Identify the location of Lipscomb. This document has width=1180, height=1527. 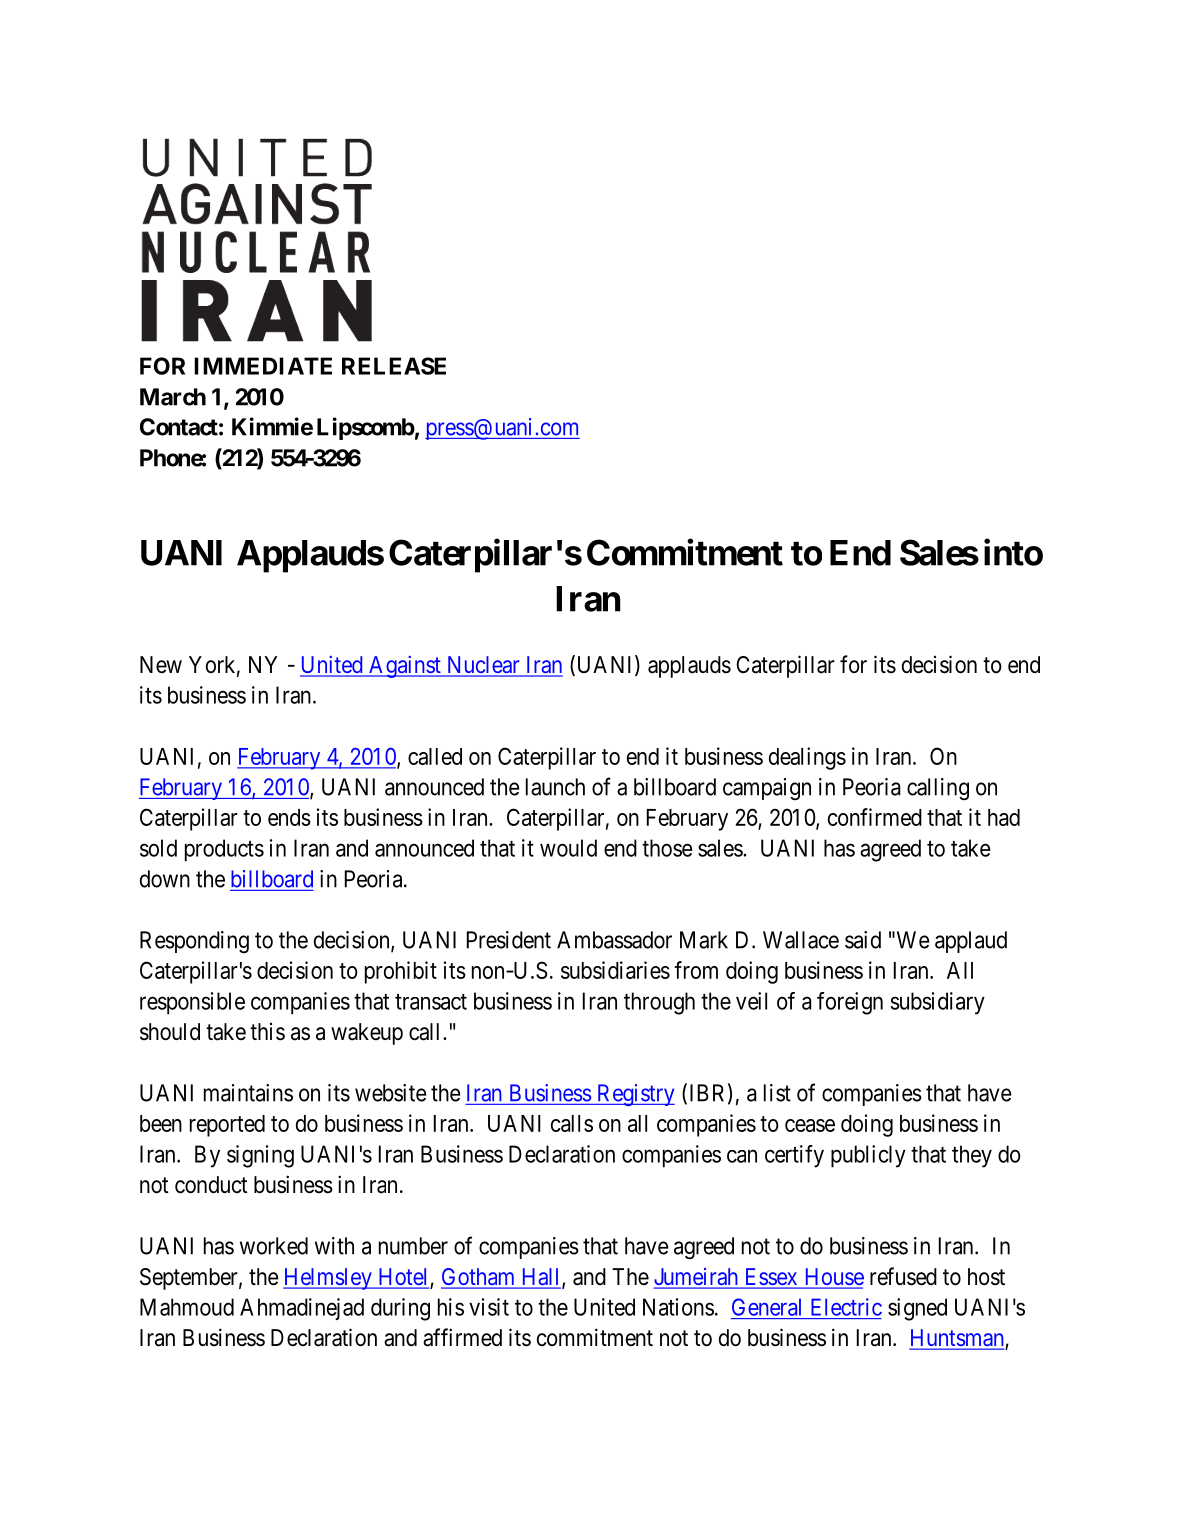
(366, 428).
